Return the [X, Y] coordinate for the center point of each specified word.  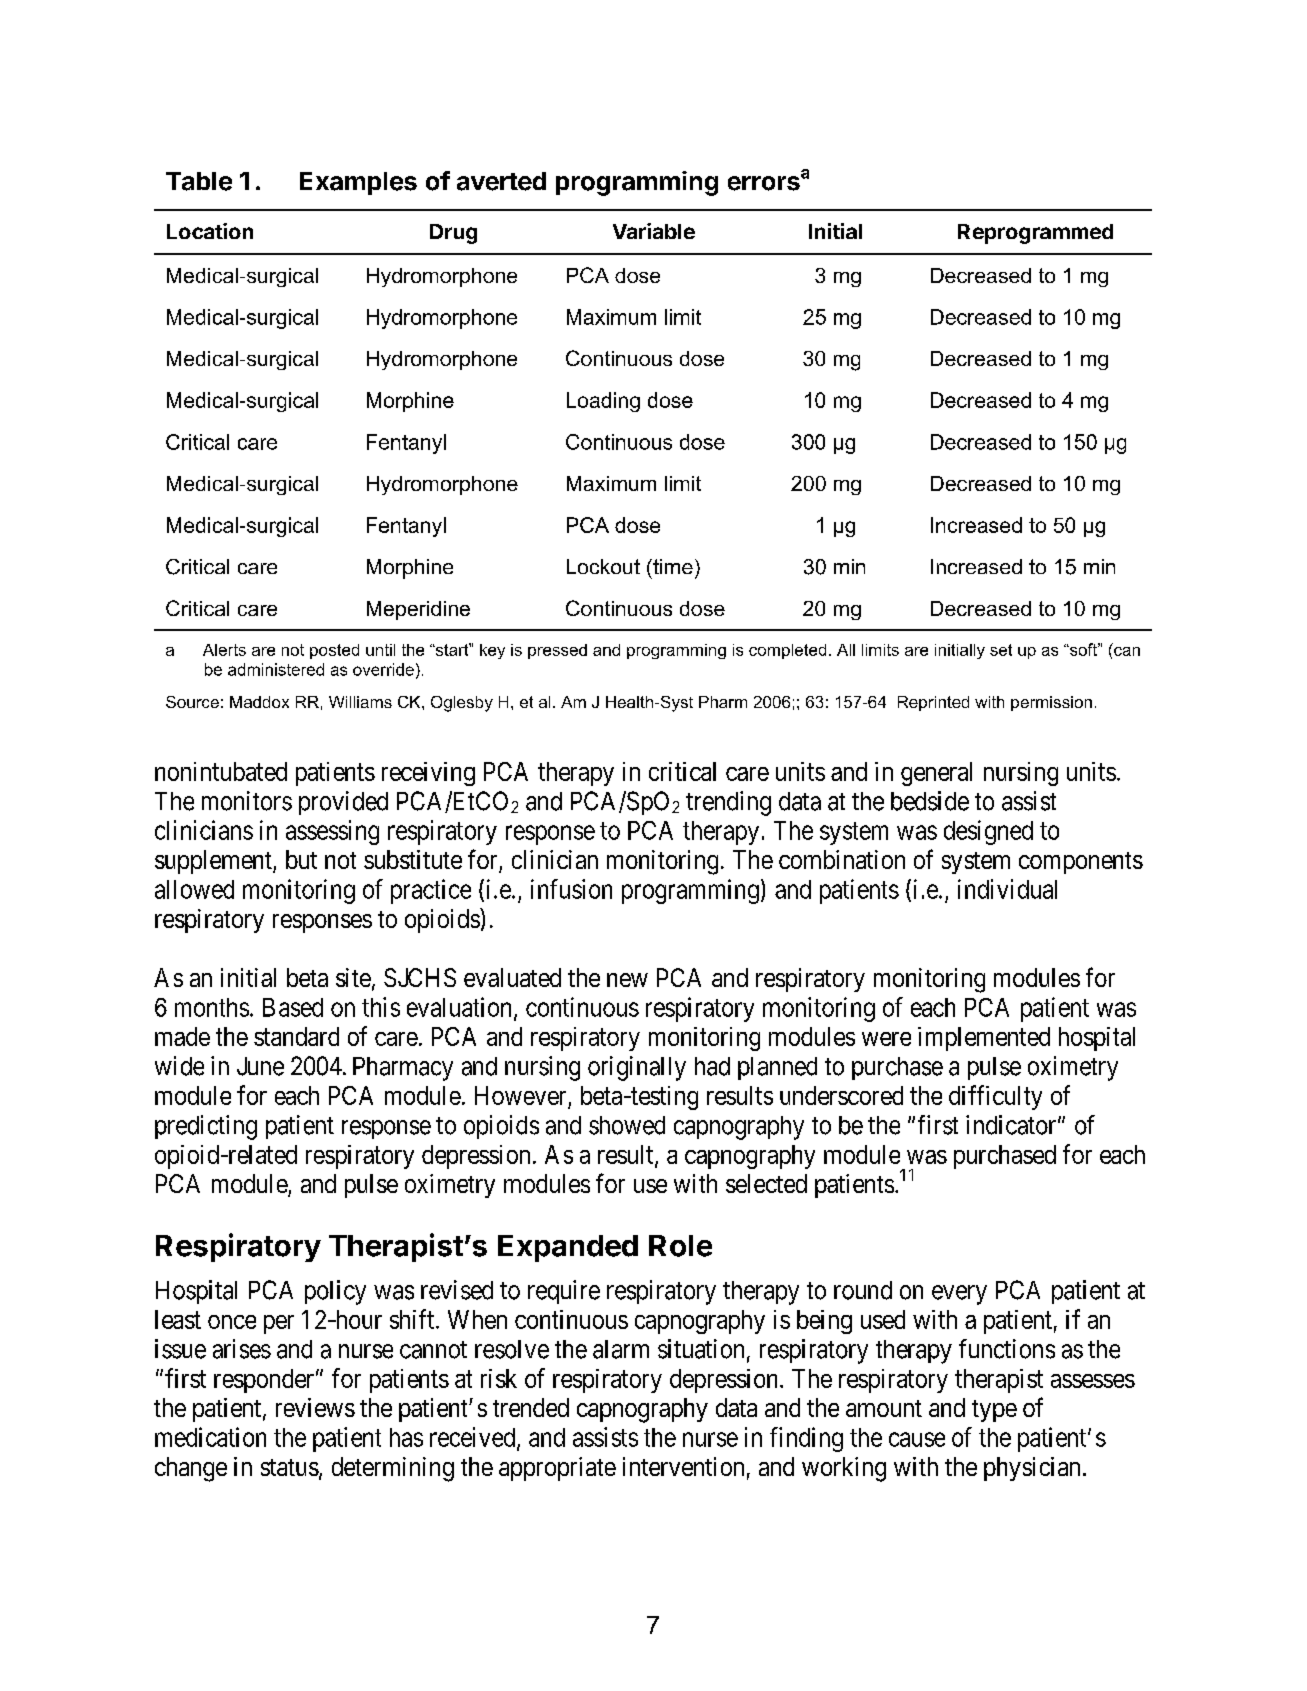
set [1001, 650]
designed [988, 832]
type [994, 1411]
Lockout [603, 566]
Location [210, 231]
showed [627, 1125]
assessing [332, 832]
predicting [206, 1127]
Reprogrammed [1035, 234]
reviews [315, 1407]
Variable [654, 231]
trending [728, 803]
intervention [683, 1466]
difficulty [995, 1097]
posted [334, 651]
